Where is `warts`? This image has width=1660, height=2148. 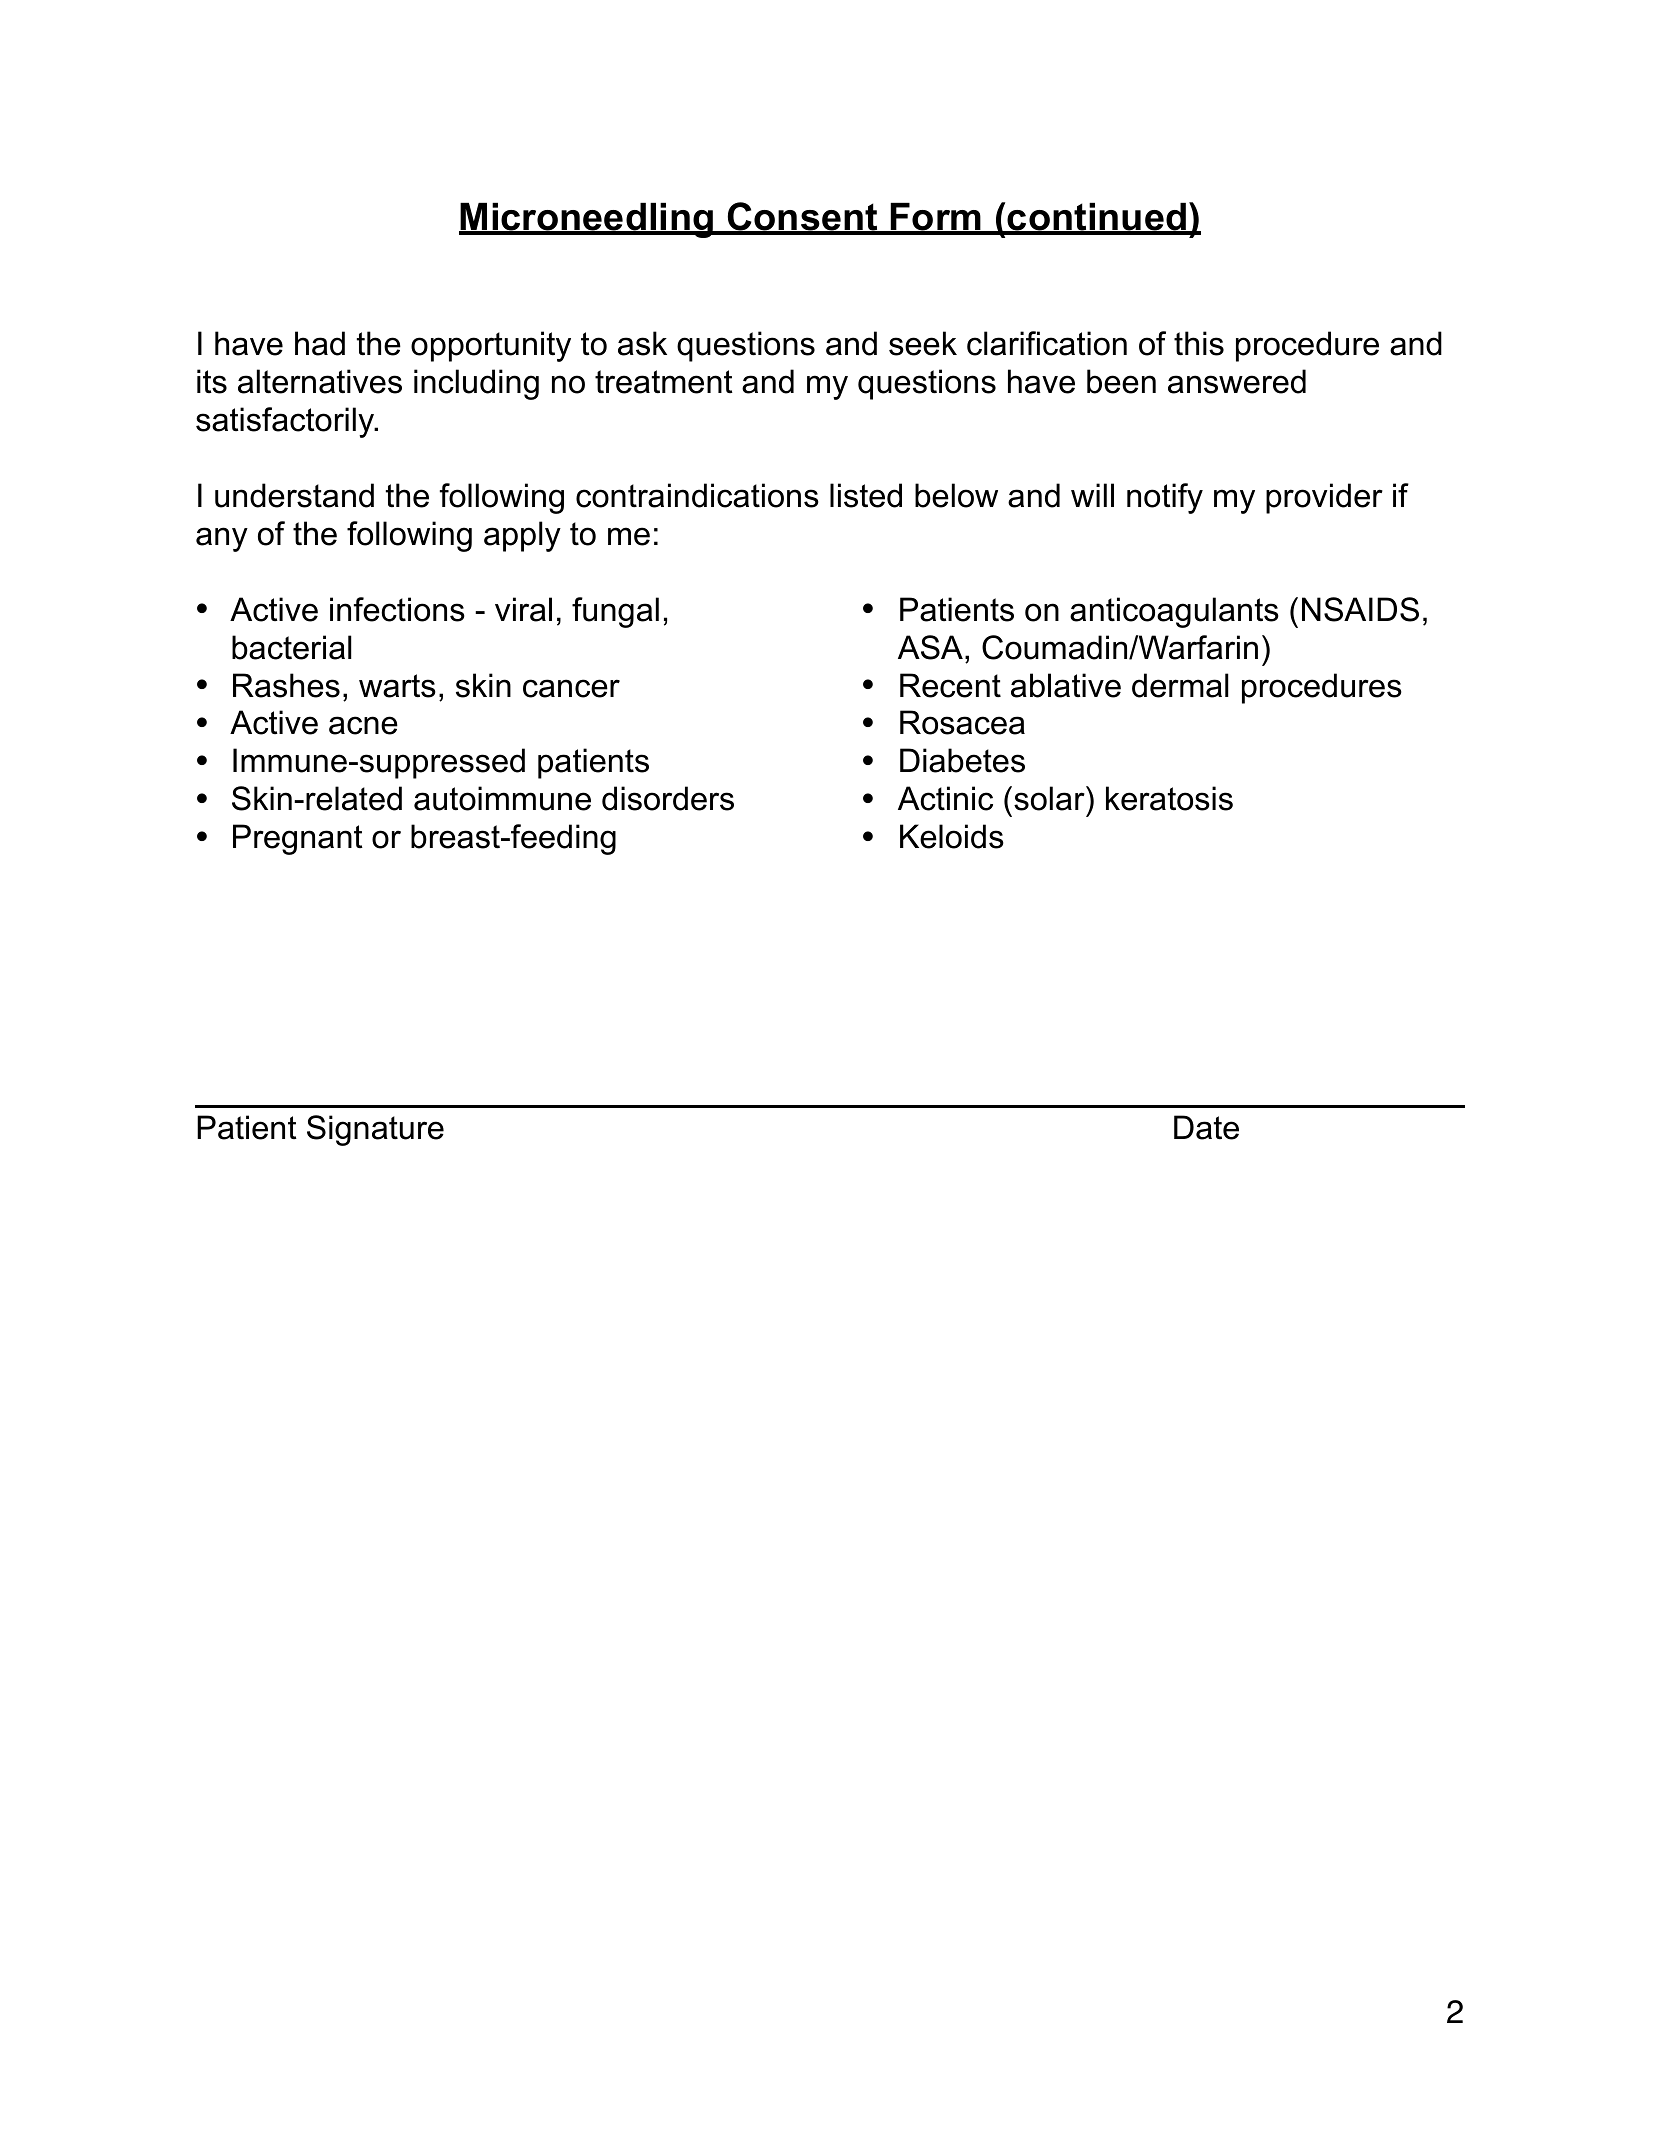
warts is located at coordinates (397, 686).
